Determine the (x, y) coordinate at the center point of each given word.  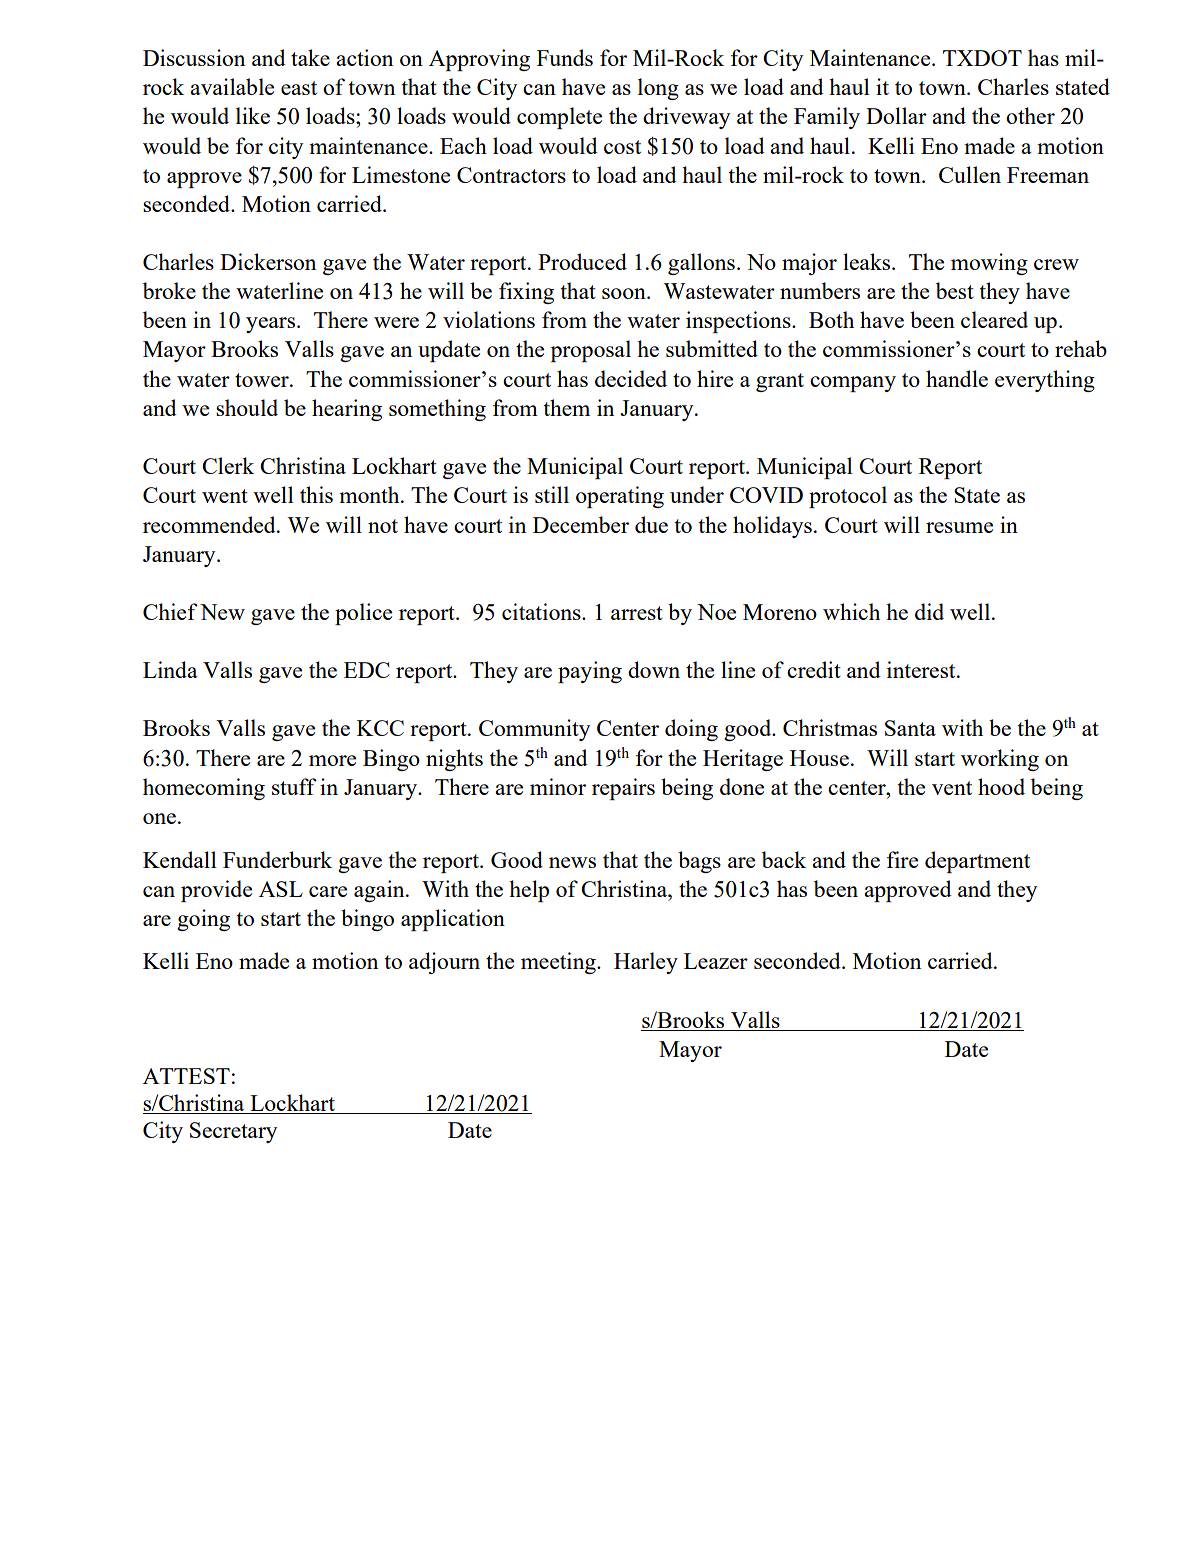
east (299, 88)
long (658, 89)
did (929, 611)
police (363, 614)
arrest (637, 613)
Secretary (233, 1132)
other (1030, 115)
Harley (646, 963)
